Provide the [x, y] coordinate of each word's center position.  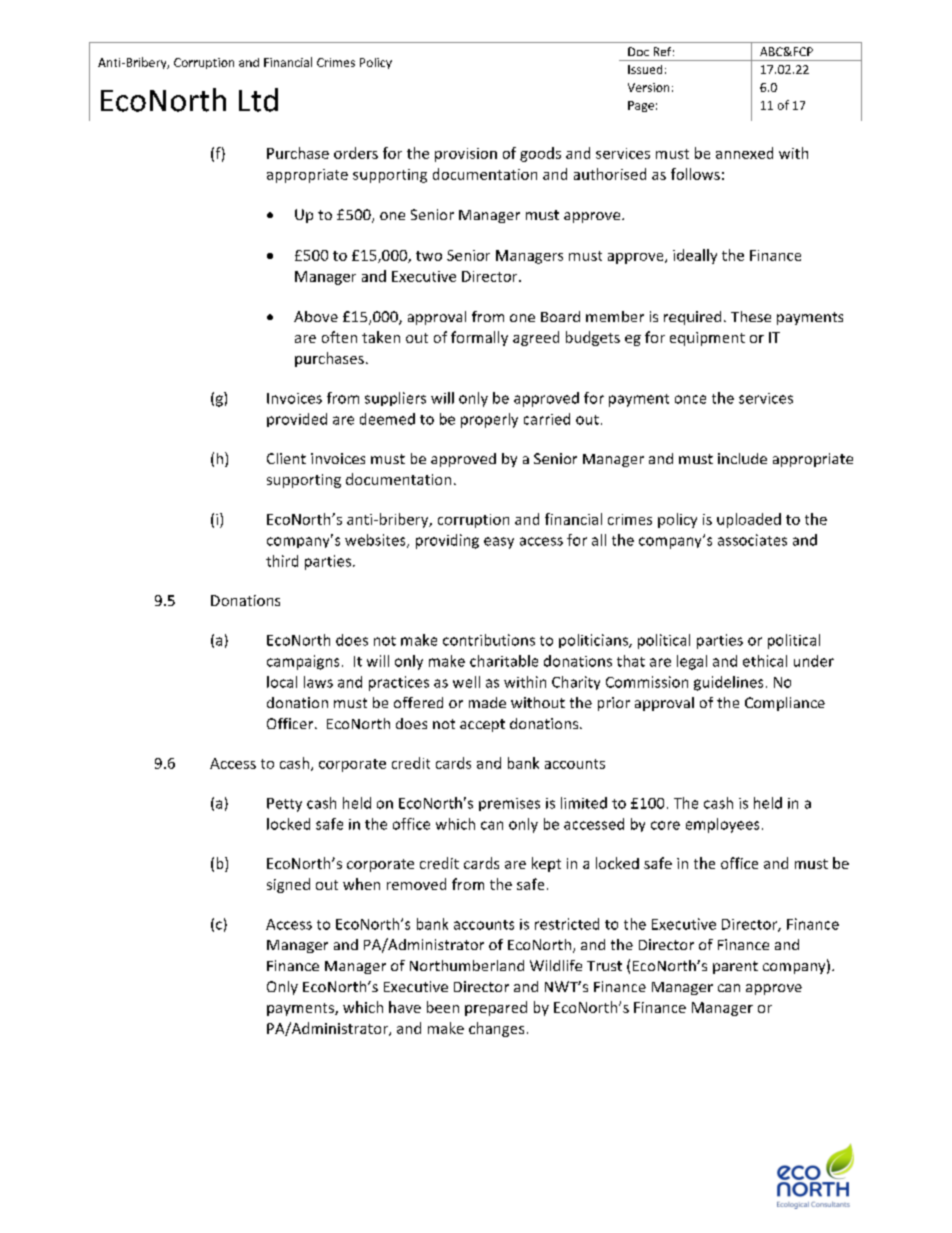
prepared [496, 1008]
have [405, 1007]
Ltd [258, 100]
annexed [744, 153]
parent [735, 967]
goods [540, 154]
